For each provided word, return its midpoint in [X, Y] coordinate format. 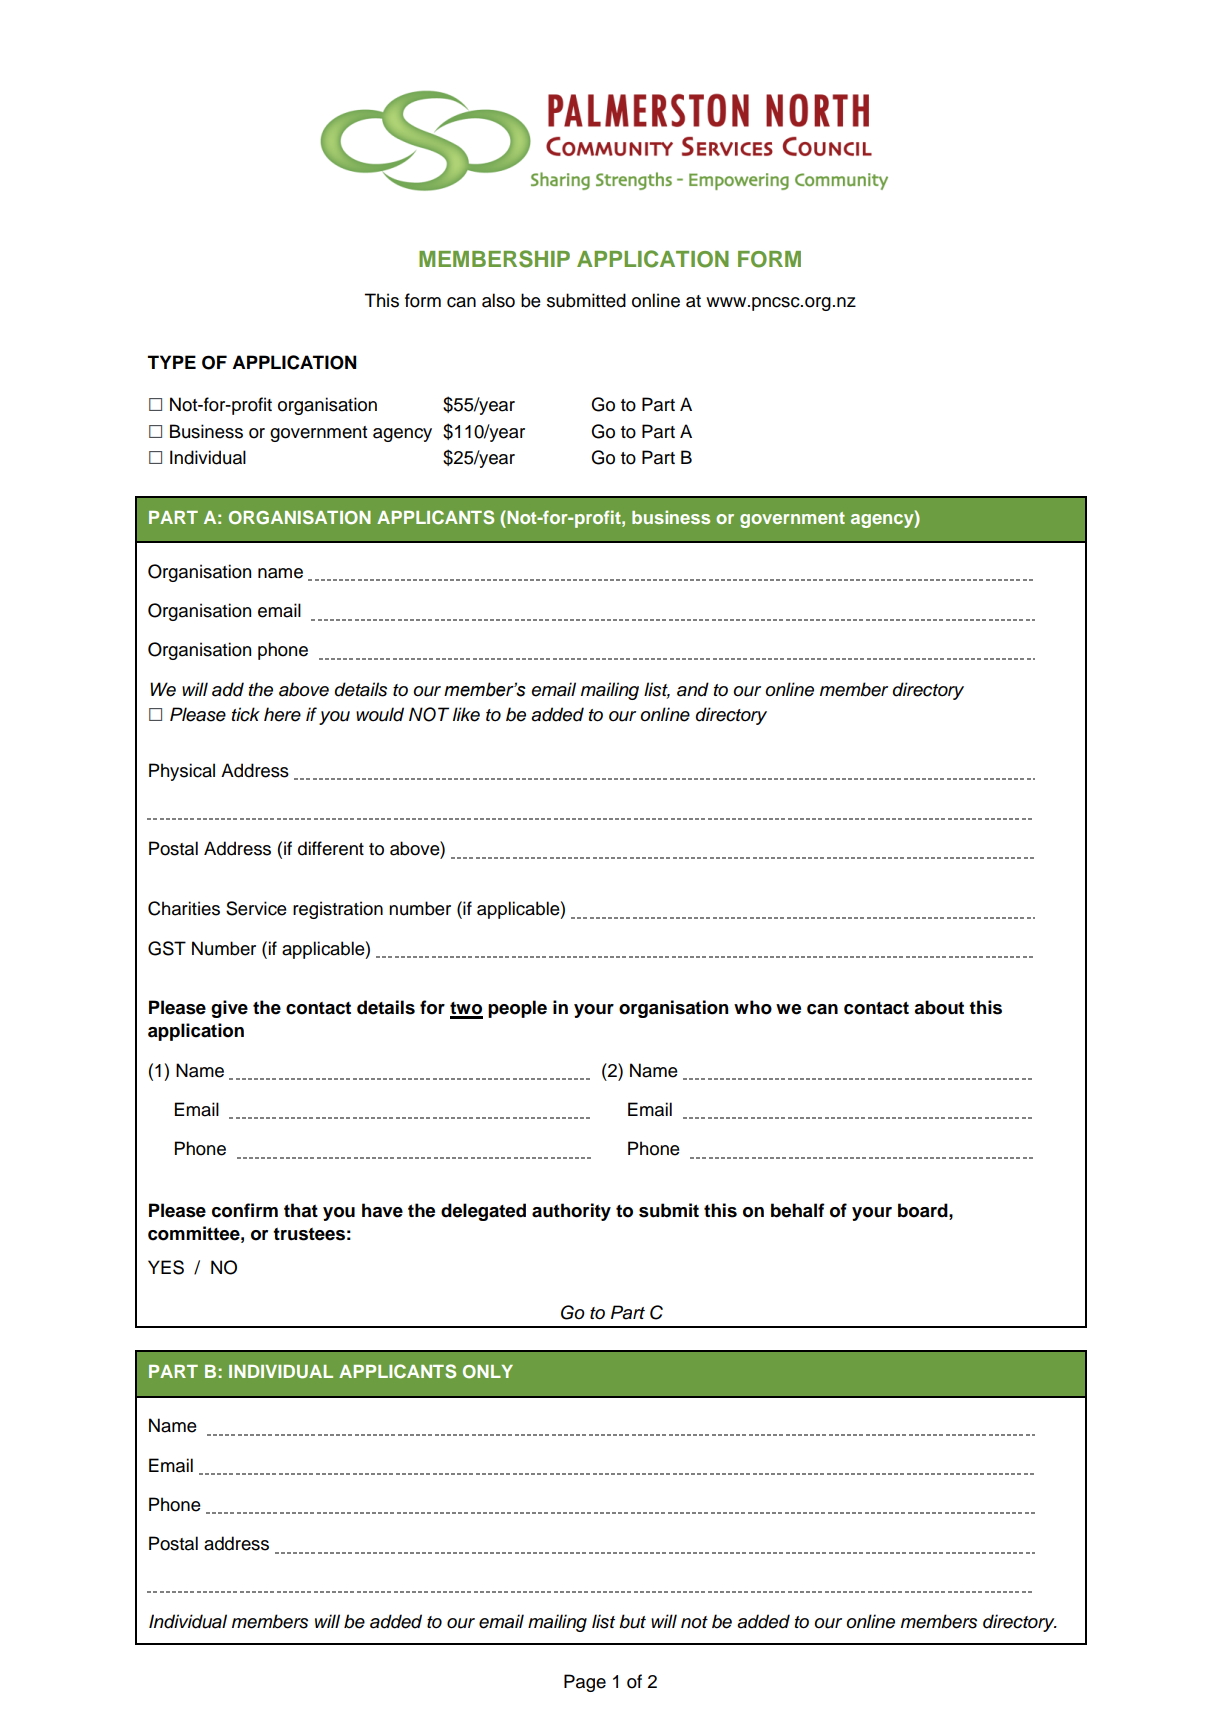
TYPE [171, 362]
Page [585, 1683]
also [498, 300]
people [517, 1009]
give [229, 1009]
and [693, 689]
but [632, 1621]
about [939, 1007]
